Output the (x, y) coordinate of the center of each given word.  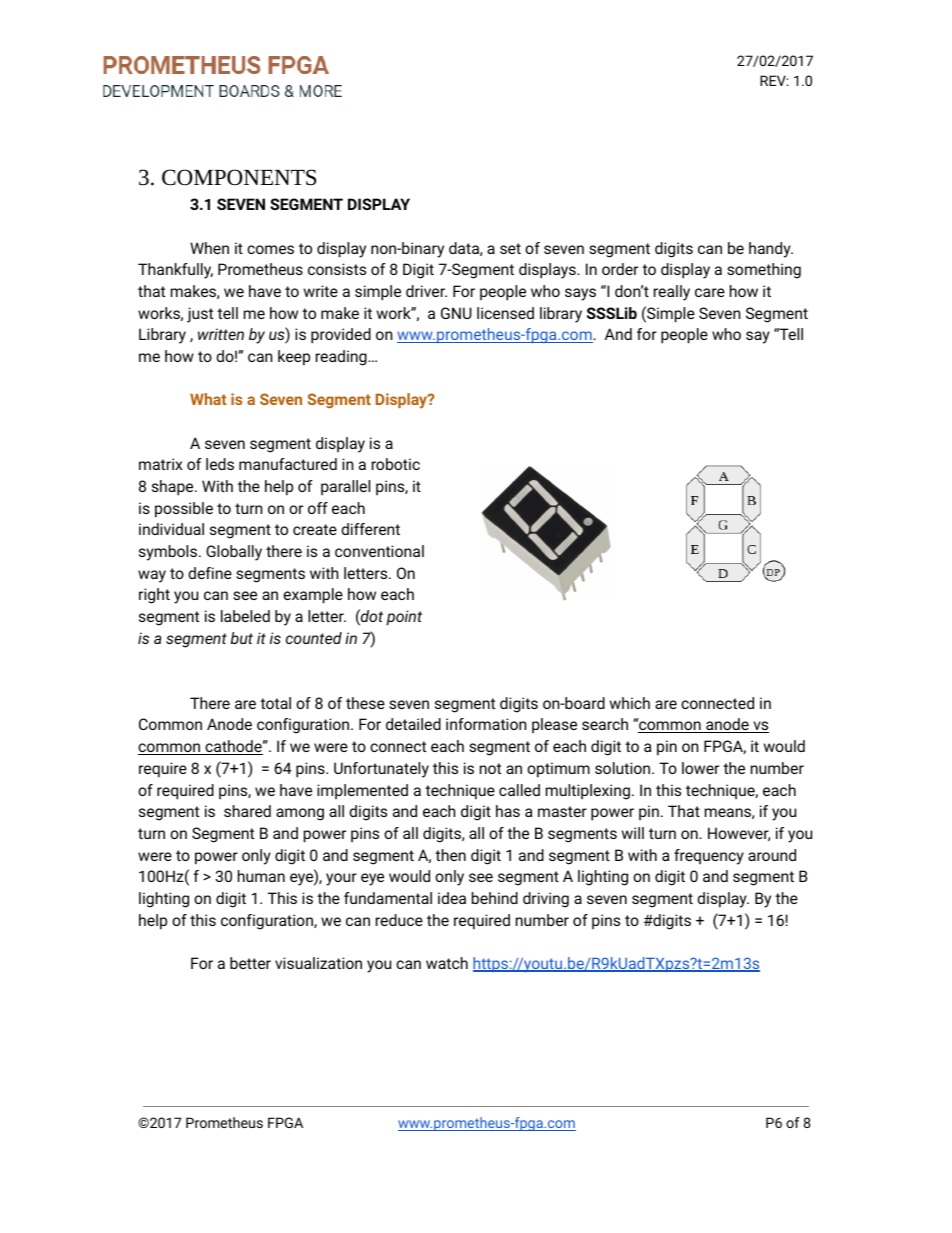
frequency (709, 857)
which (630, 703)
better (250, 963)
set (510, 248)
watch (447, 963)
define (210, 573)
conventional (379, 551)
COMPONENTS (239, 177)
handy (771, 250)
